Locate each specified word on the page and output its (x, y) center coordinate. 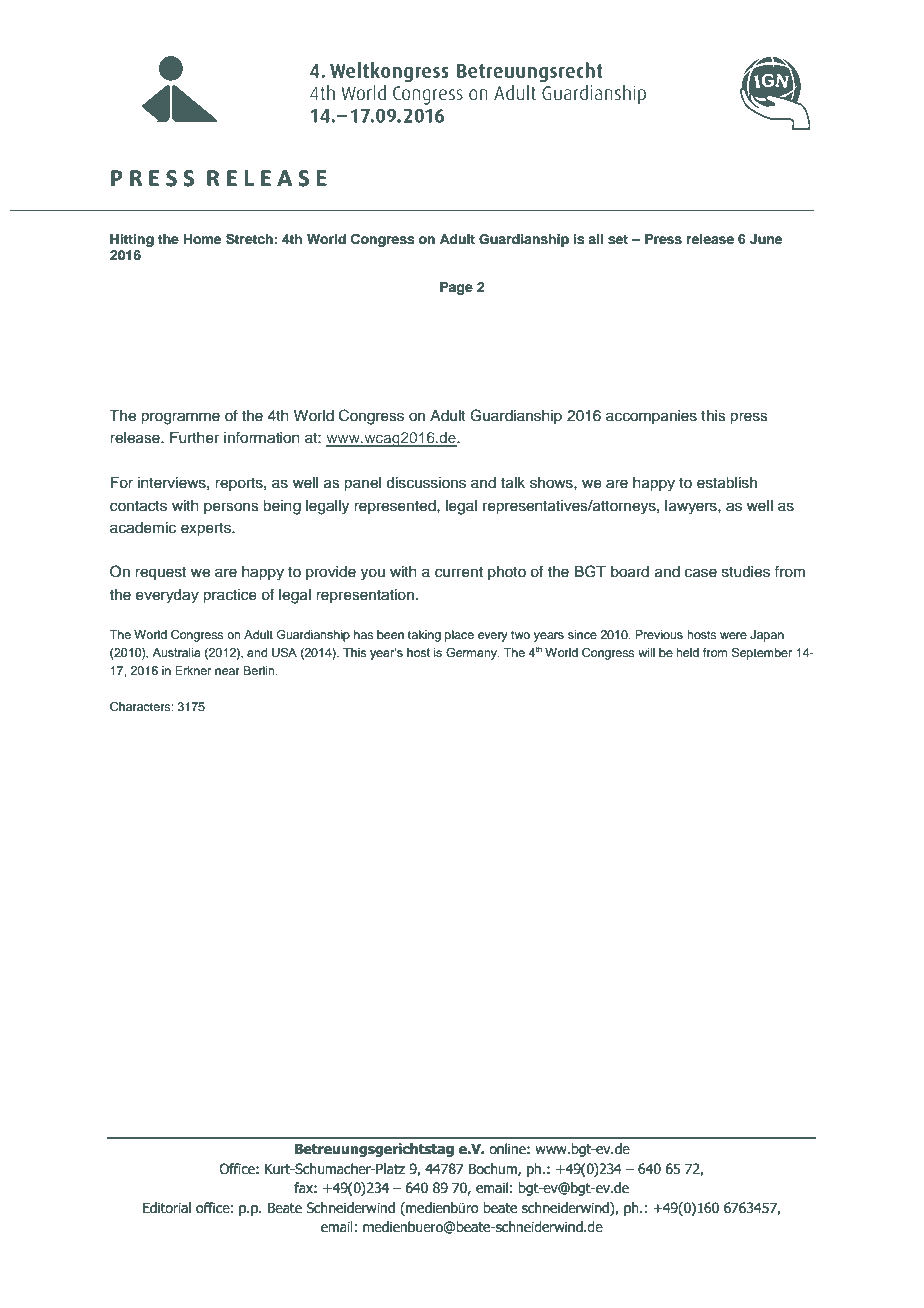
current (459, 572)
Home (202, 239)
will (646, 652)
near (227, 671)
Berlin (260, 670)
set (618, 239)
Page (456, 288)
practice (230, 596)
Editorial (167, 1208)
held (687, 652)
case (701, 573)
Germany (472, 654)
